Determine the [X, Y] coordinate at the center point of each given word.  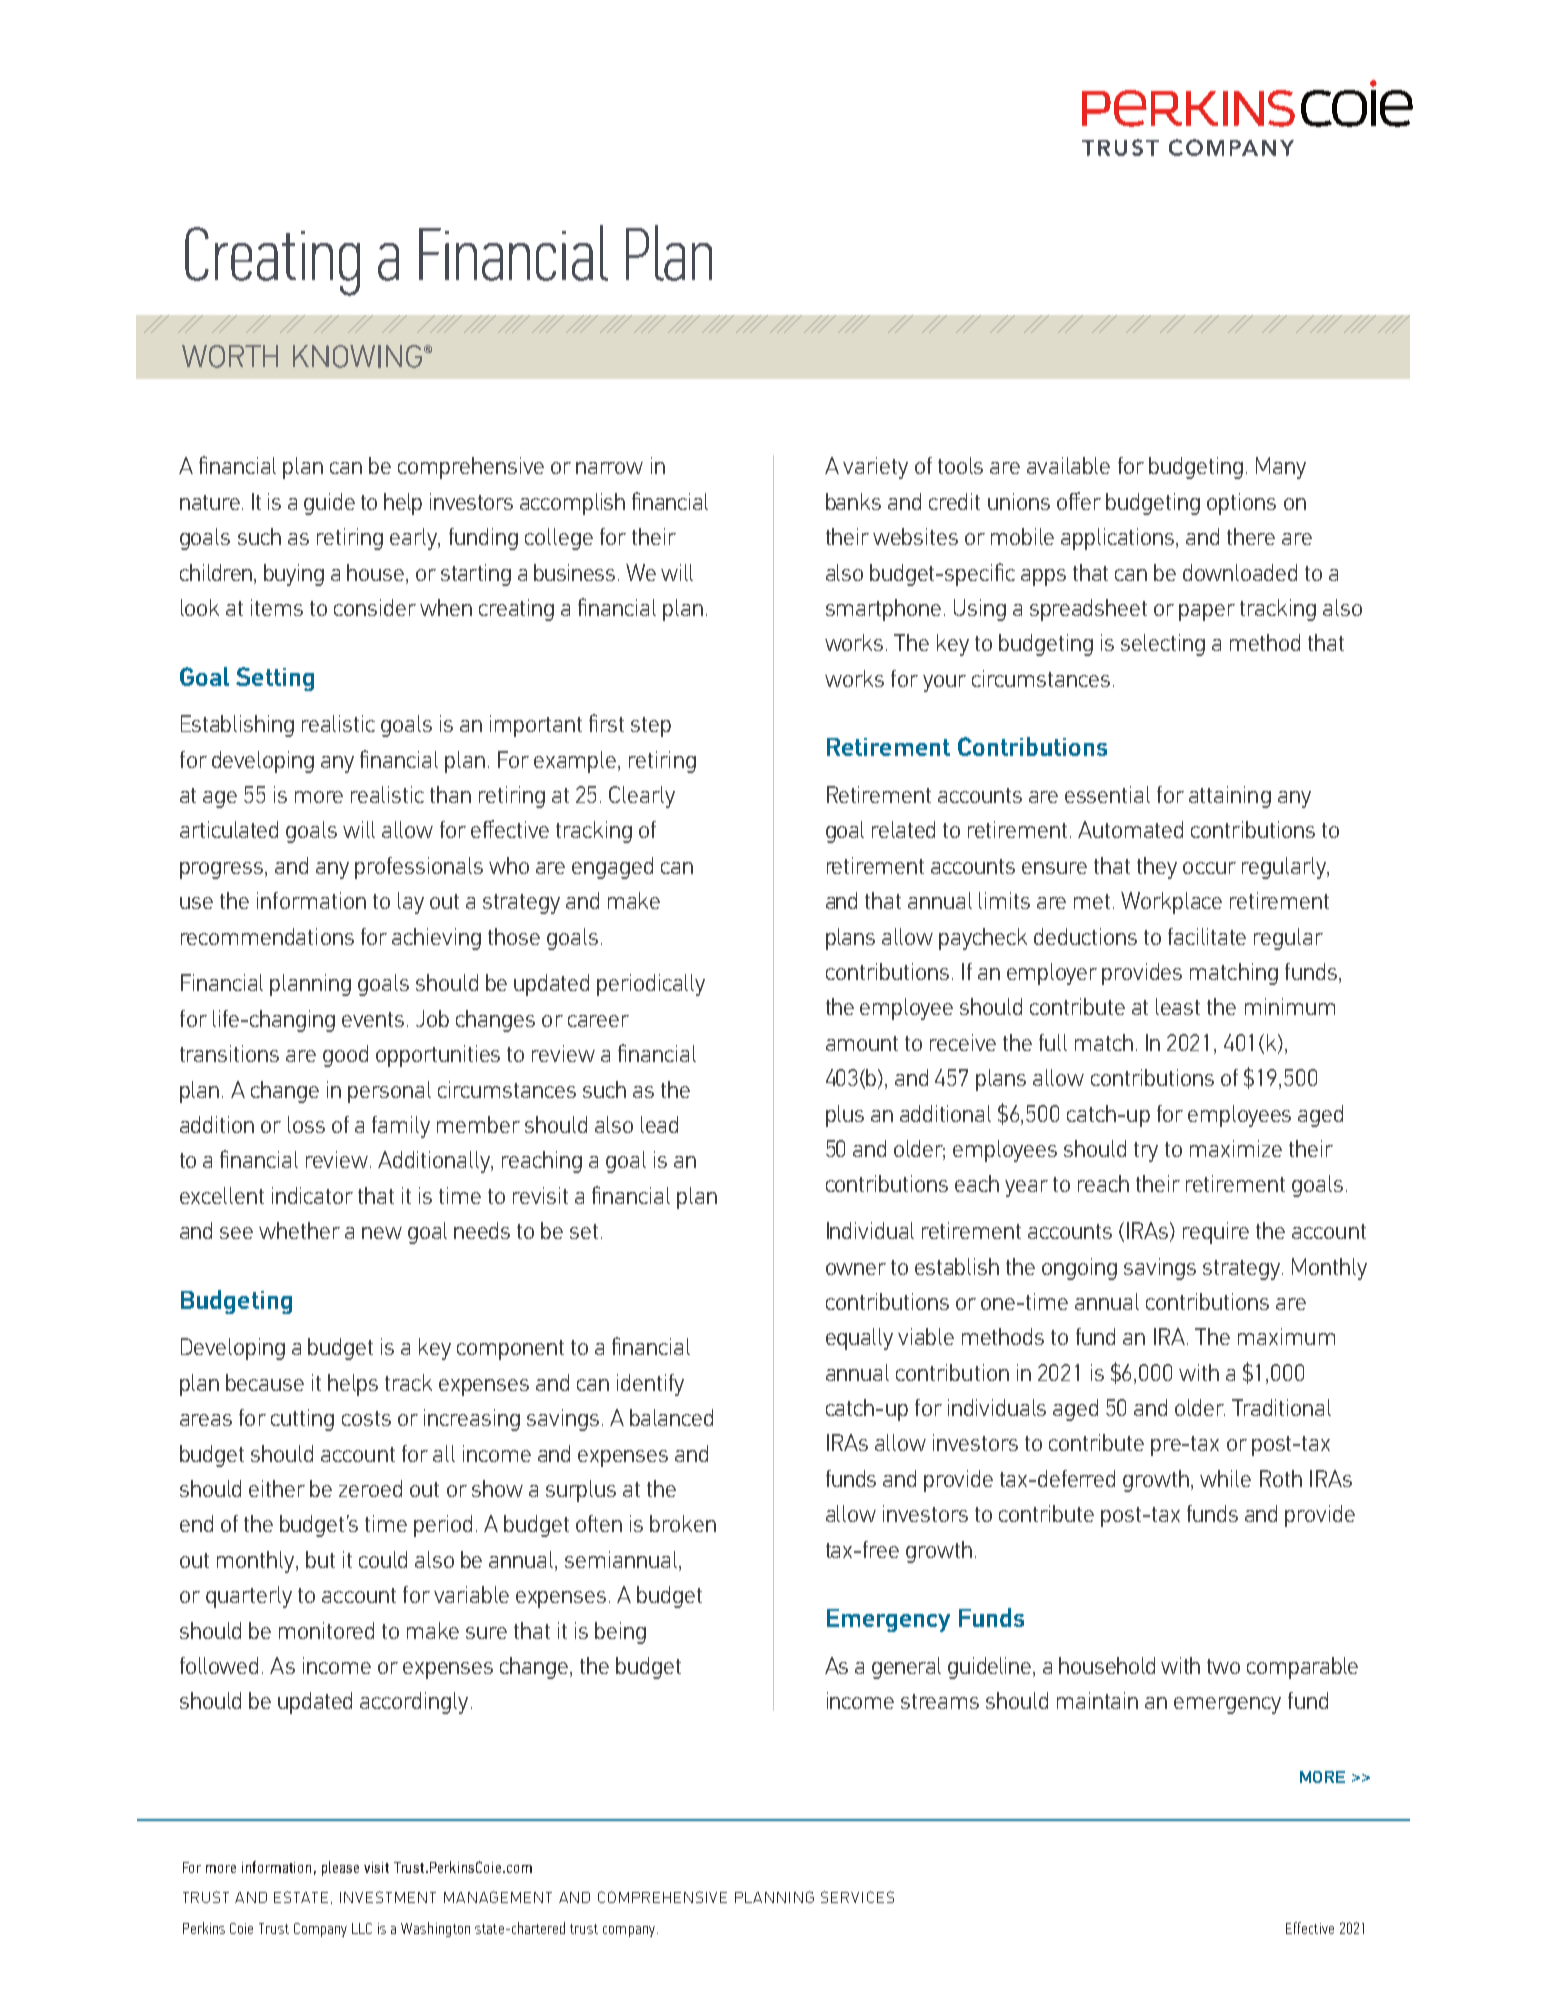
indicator [312, 1195]
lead [659, 1124]
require [1216, 1233]
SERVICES [857, 1897]
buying [294, 575]
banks [853, 501]
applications [1119, 539]
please [340, 1868]
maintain [1097, 1700]
